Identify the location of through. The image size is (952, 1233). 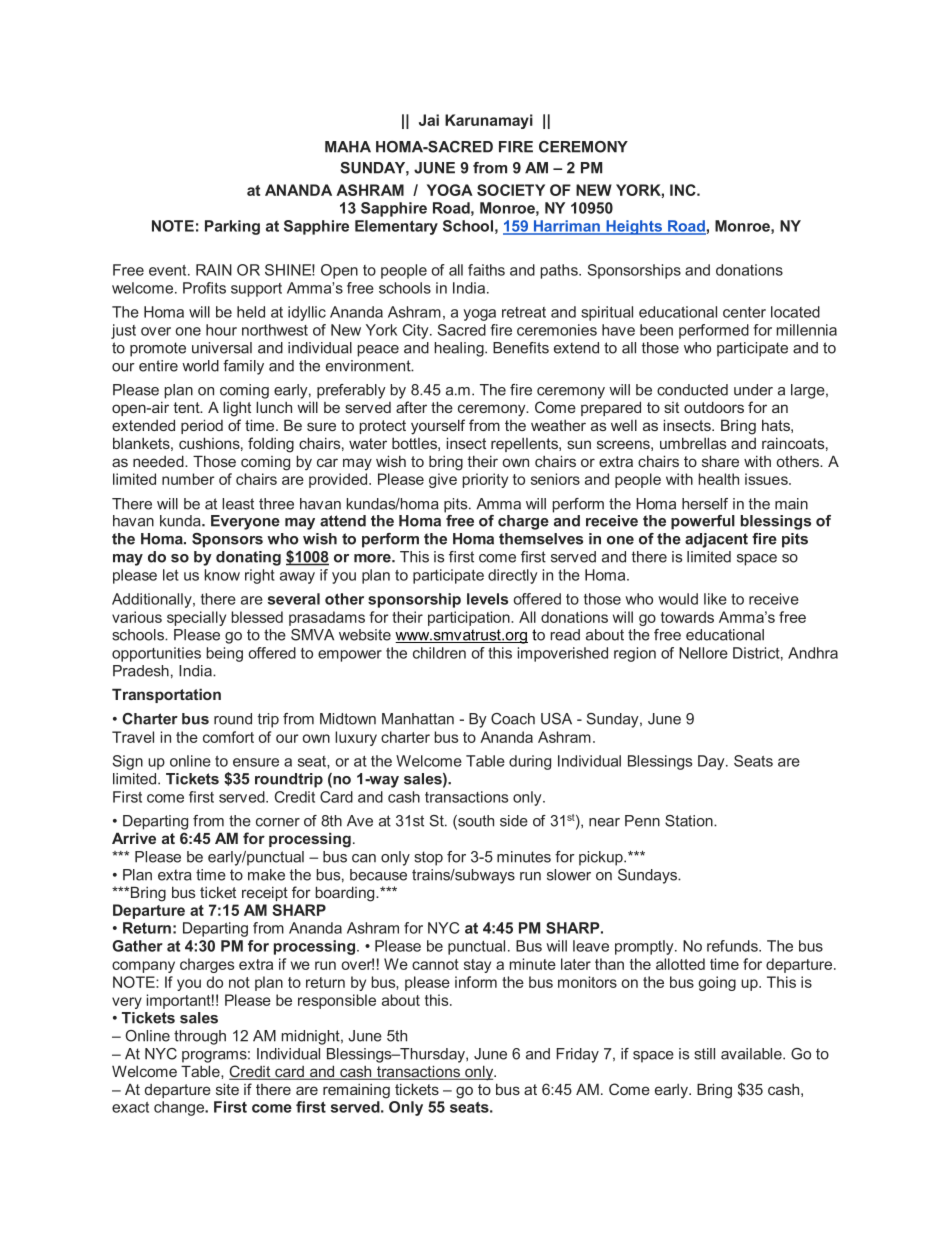
(200, 1037).
